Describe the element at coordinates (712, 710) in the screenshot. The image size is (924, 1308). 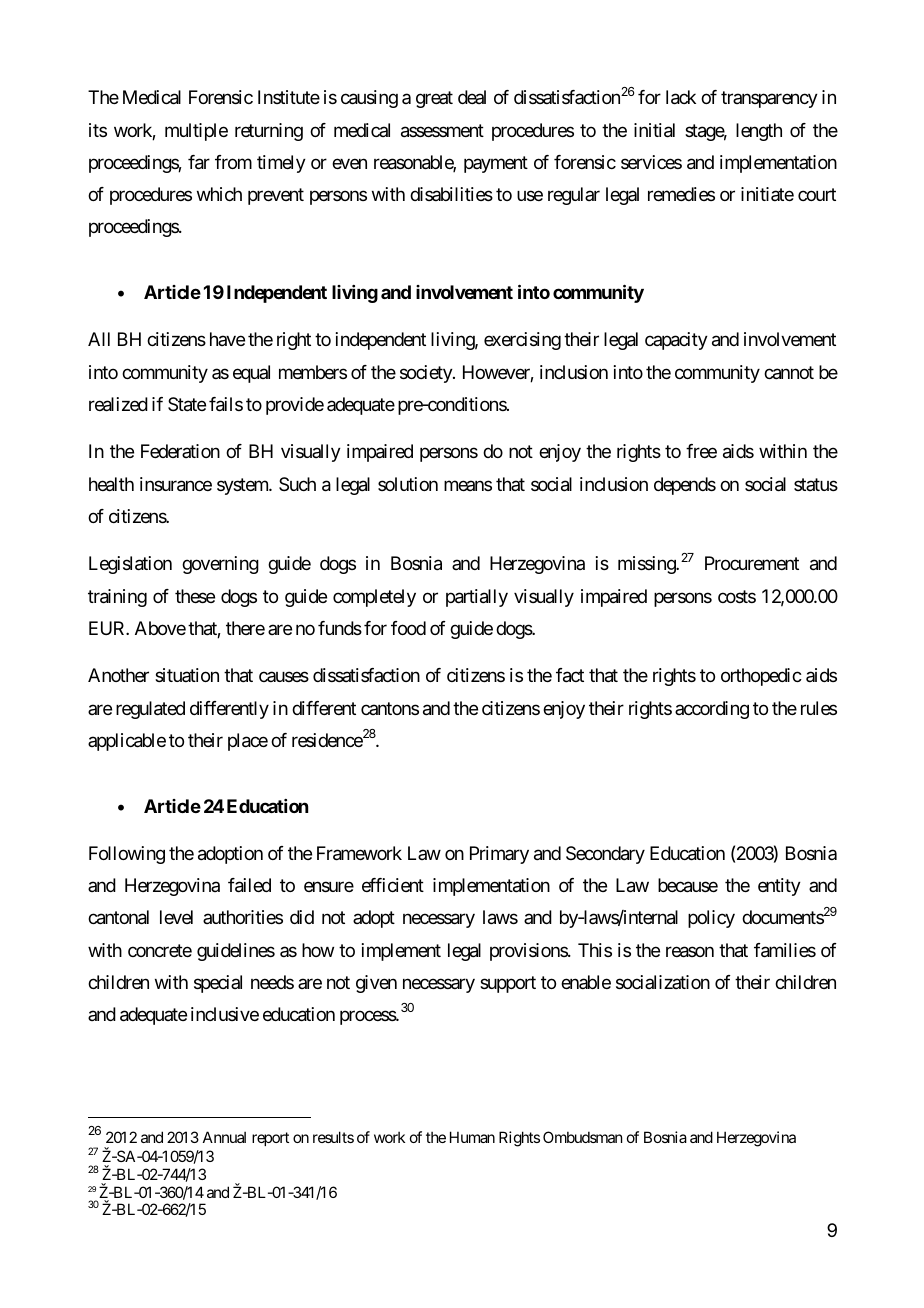
I see `according` at that location.
